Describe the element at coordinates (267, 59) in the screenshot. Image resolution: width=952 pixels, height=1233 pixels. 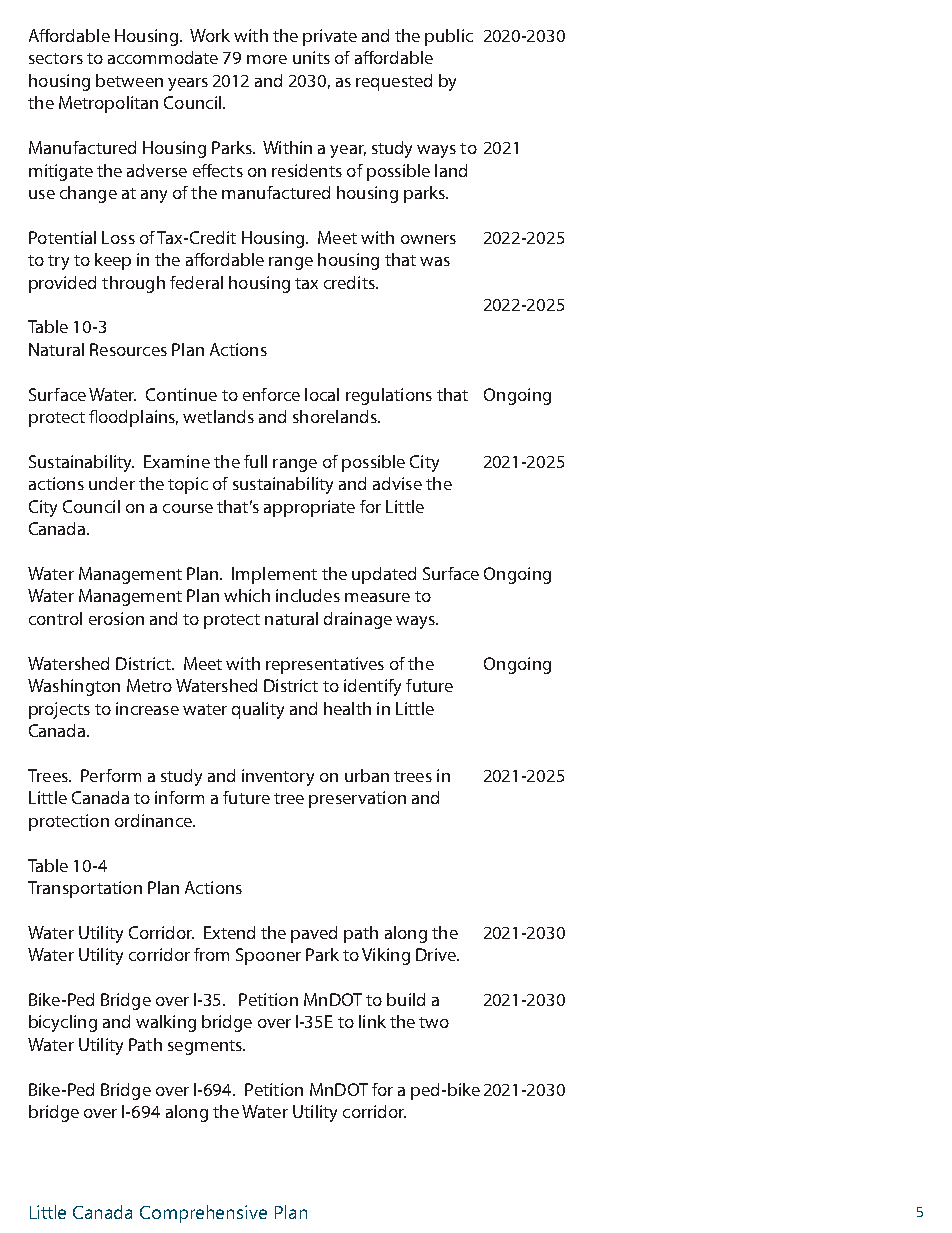
I see `more` at that location.
